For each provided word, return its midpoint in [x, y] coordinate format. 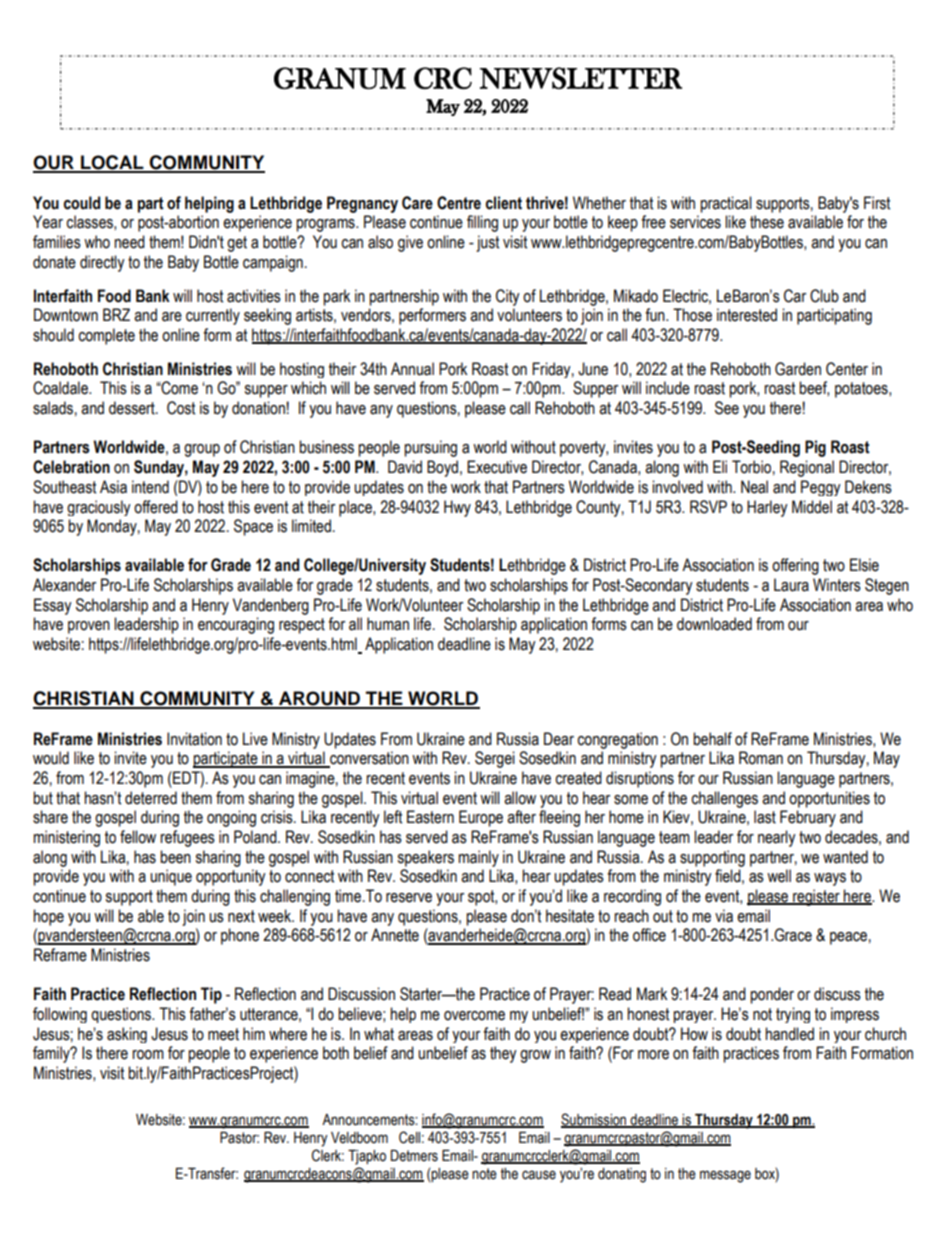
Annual [412, 369]
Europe [481, 818]
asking [127, 1035]
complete [106, 336]
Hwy [457, 508]
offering [795, 566]
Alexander [64, 585]
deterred [151, 798]
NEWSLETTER [581, 78]
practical [726, 204]
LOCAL [112, 163]
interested [747, 315]
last [765, 817]
